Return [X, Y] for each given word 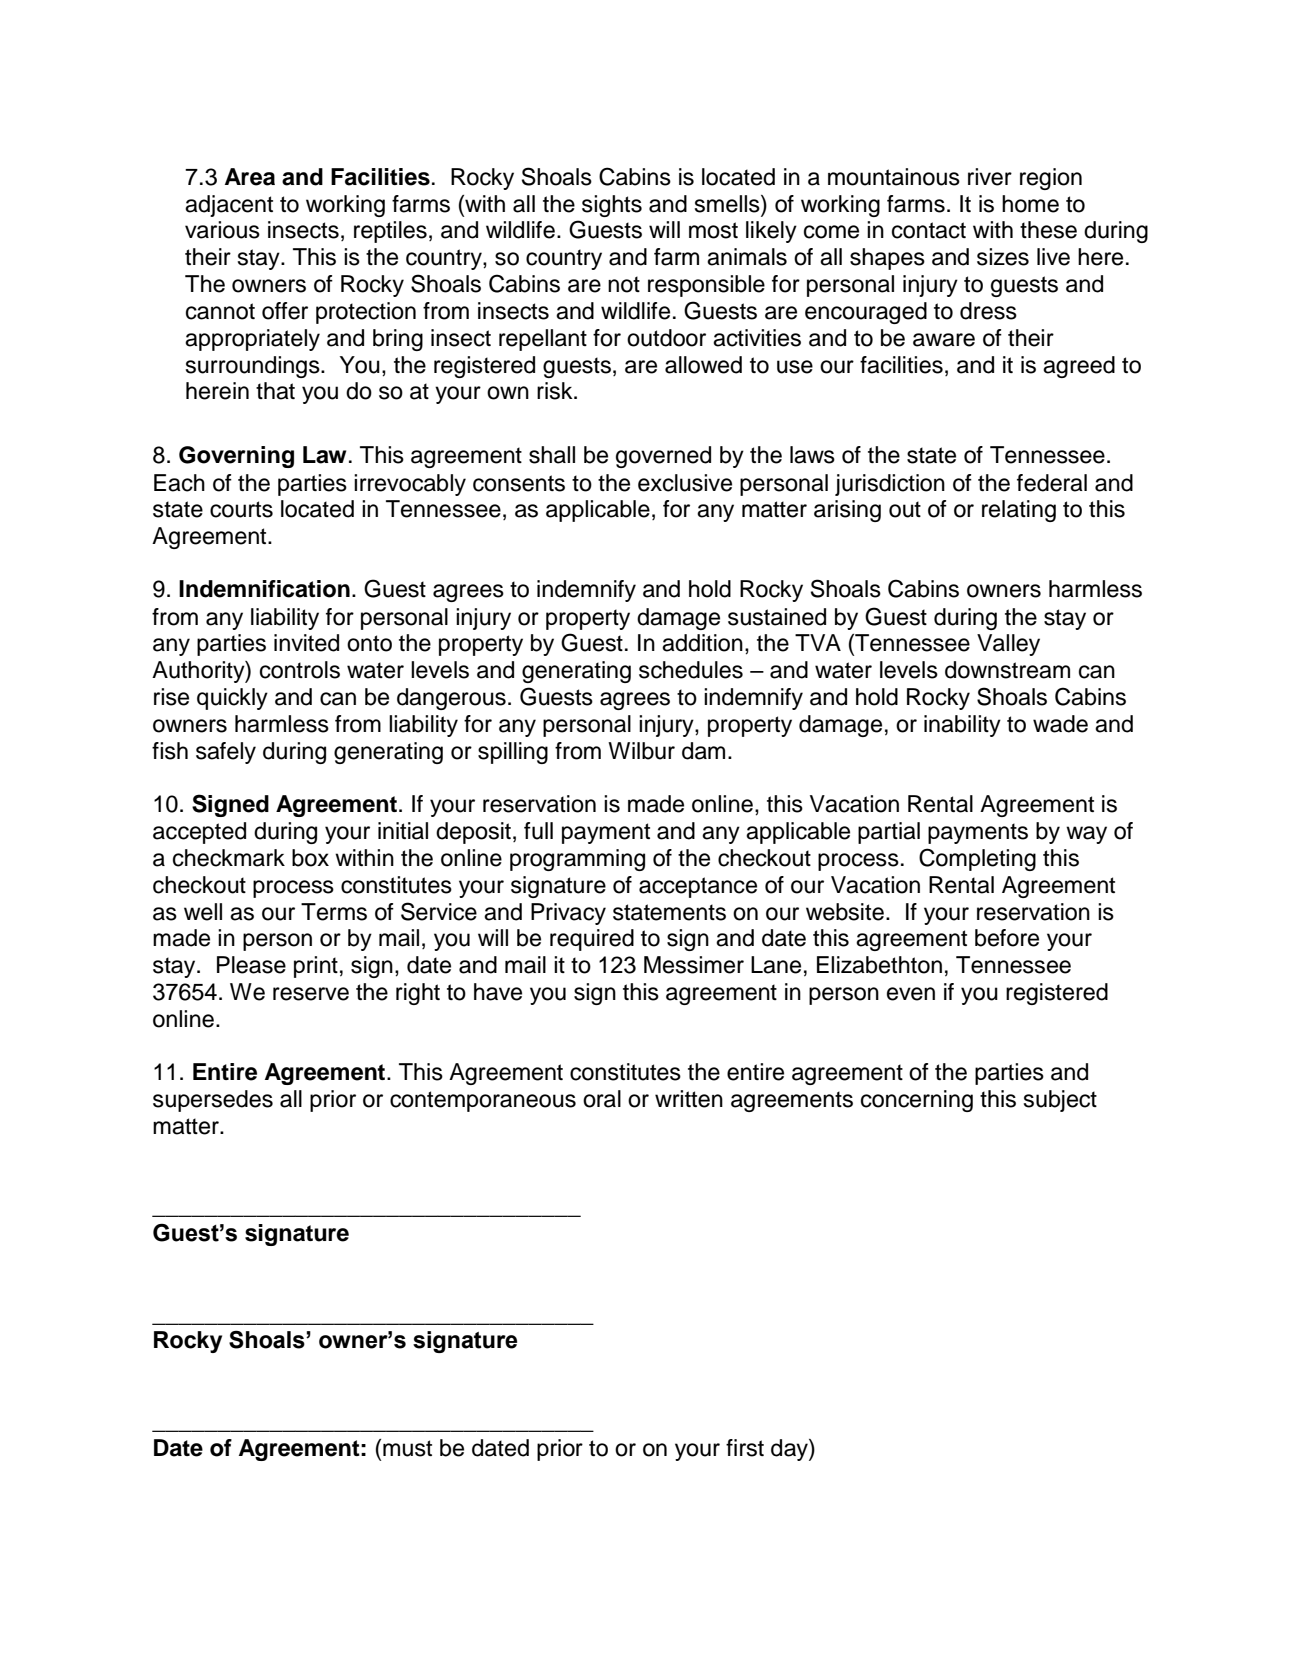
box [310, 858]
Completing [977, 859]
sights [612, 206]
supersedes [213, 1101]
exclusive [685, 483]
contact [929, 230]
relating [1019, 511]
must [407, 1448]
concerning [917, 1101]
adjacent [229, 206]
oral [602, 1099]
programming [577, 860]
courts [241, 509]
